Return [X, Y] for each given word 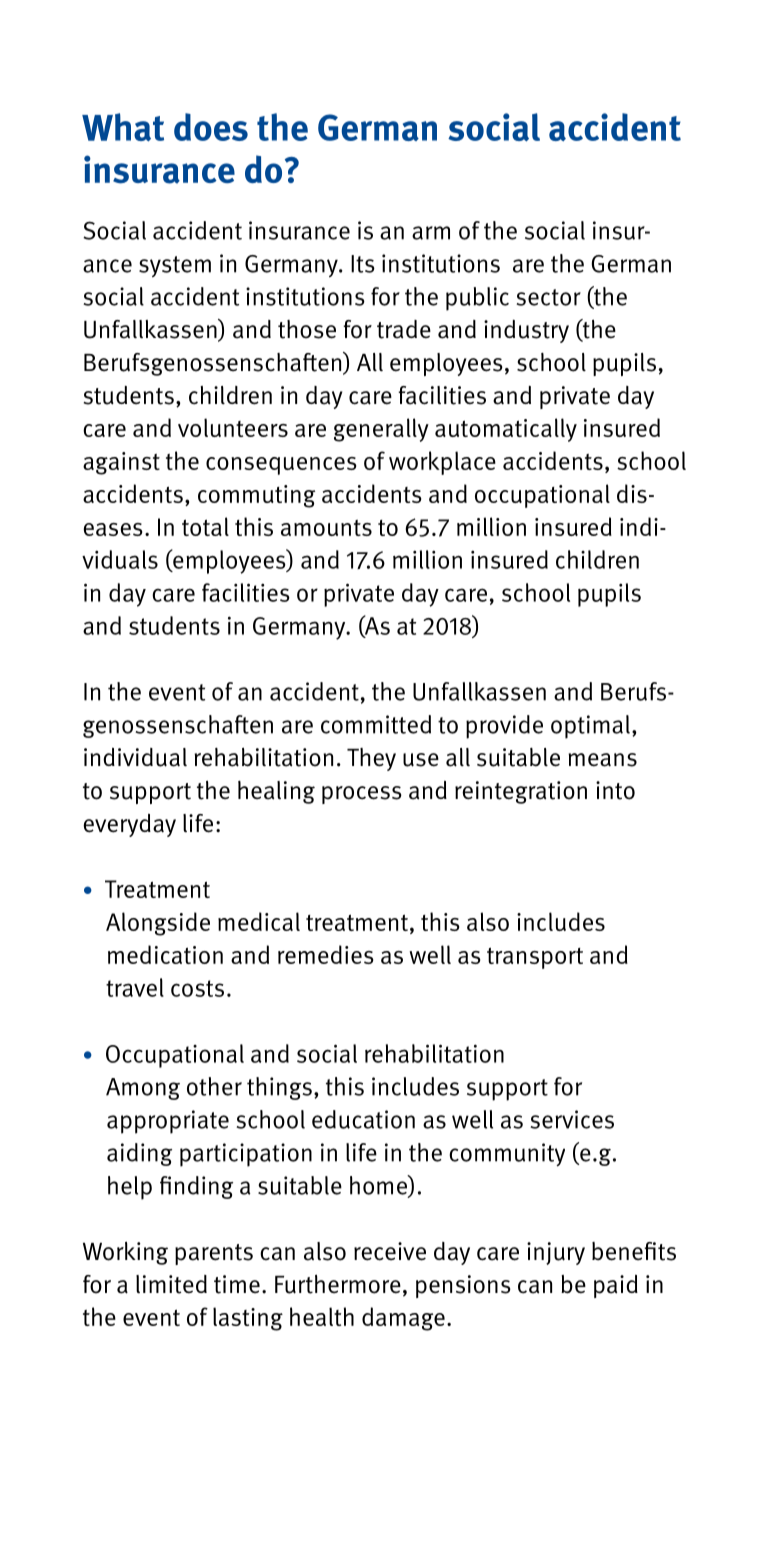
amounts [326, 528]
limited [171, 1284]
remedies [325, 954]
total [205, 526]
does [211, 127]
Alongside [158, 924]
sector [548, 297]
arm [431, 233]
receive [390, 1251]
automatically [506, 430]
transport [535, 958]
